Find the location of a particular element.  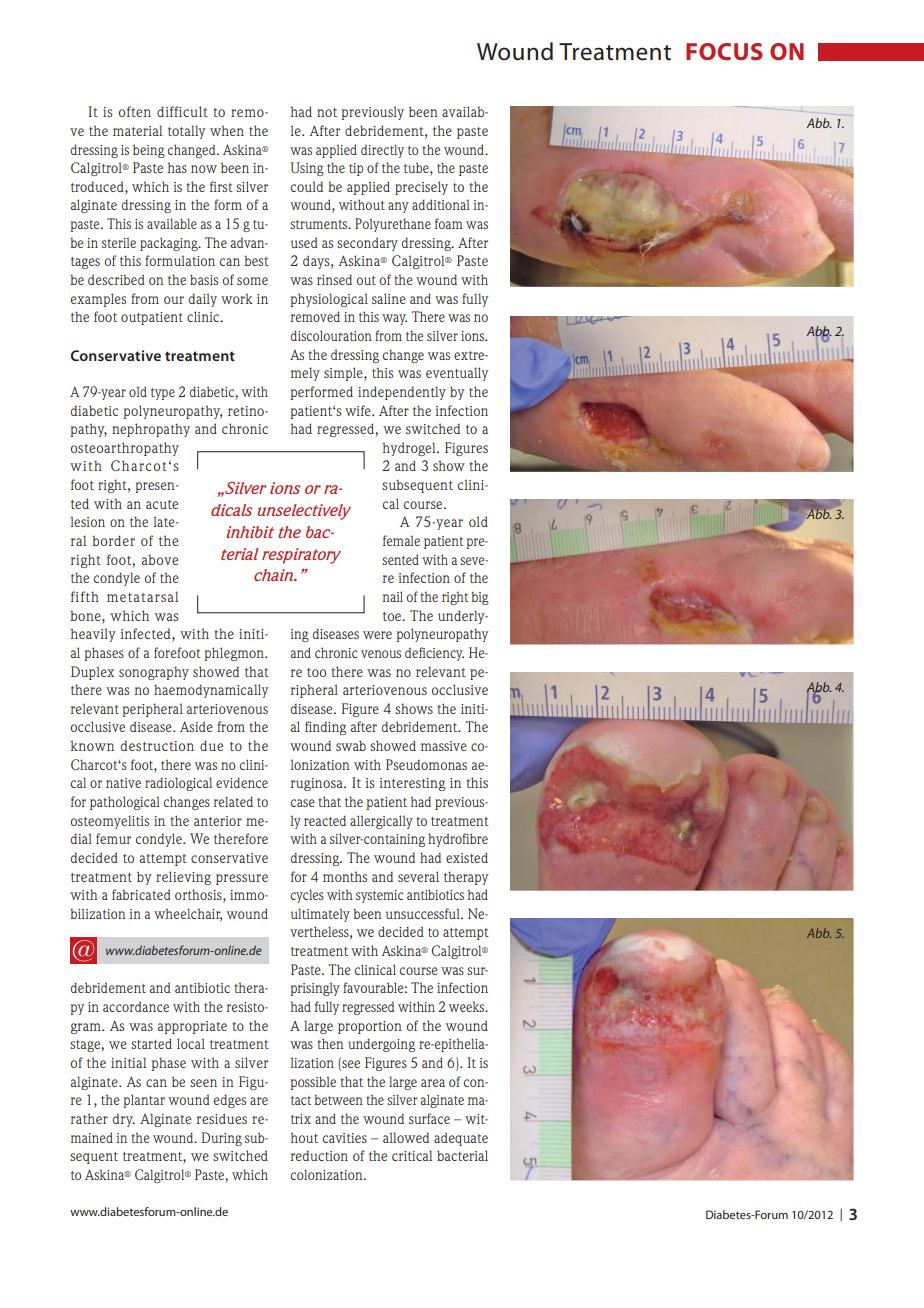

allowed is located at coordinates (406, 1137).
